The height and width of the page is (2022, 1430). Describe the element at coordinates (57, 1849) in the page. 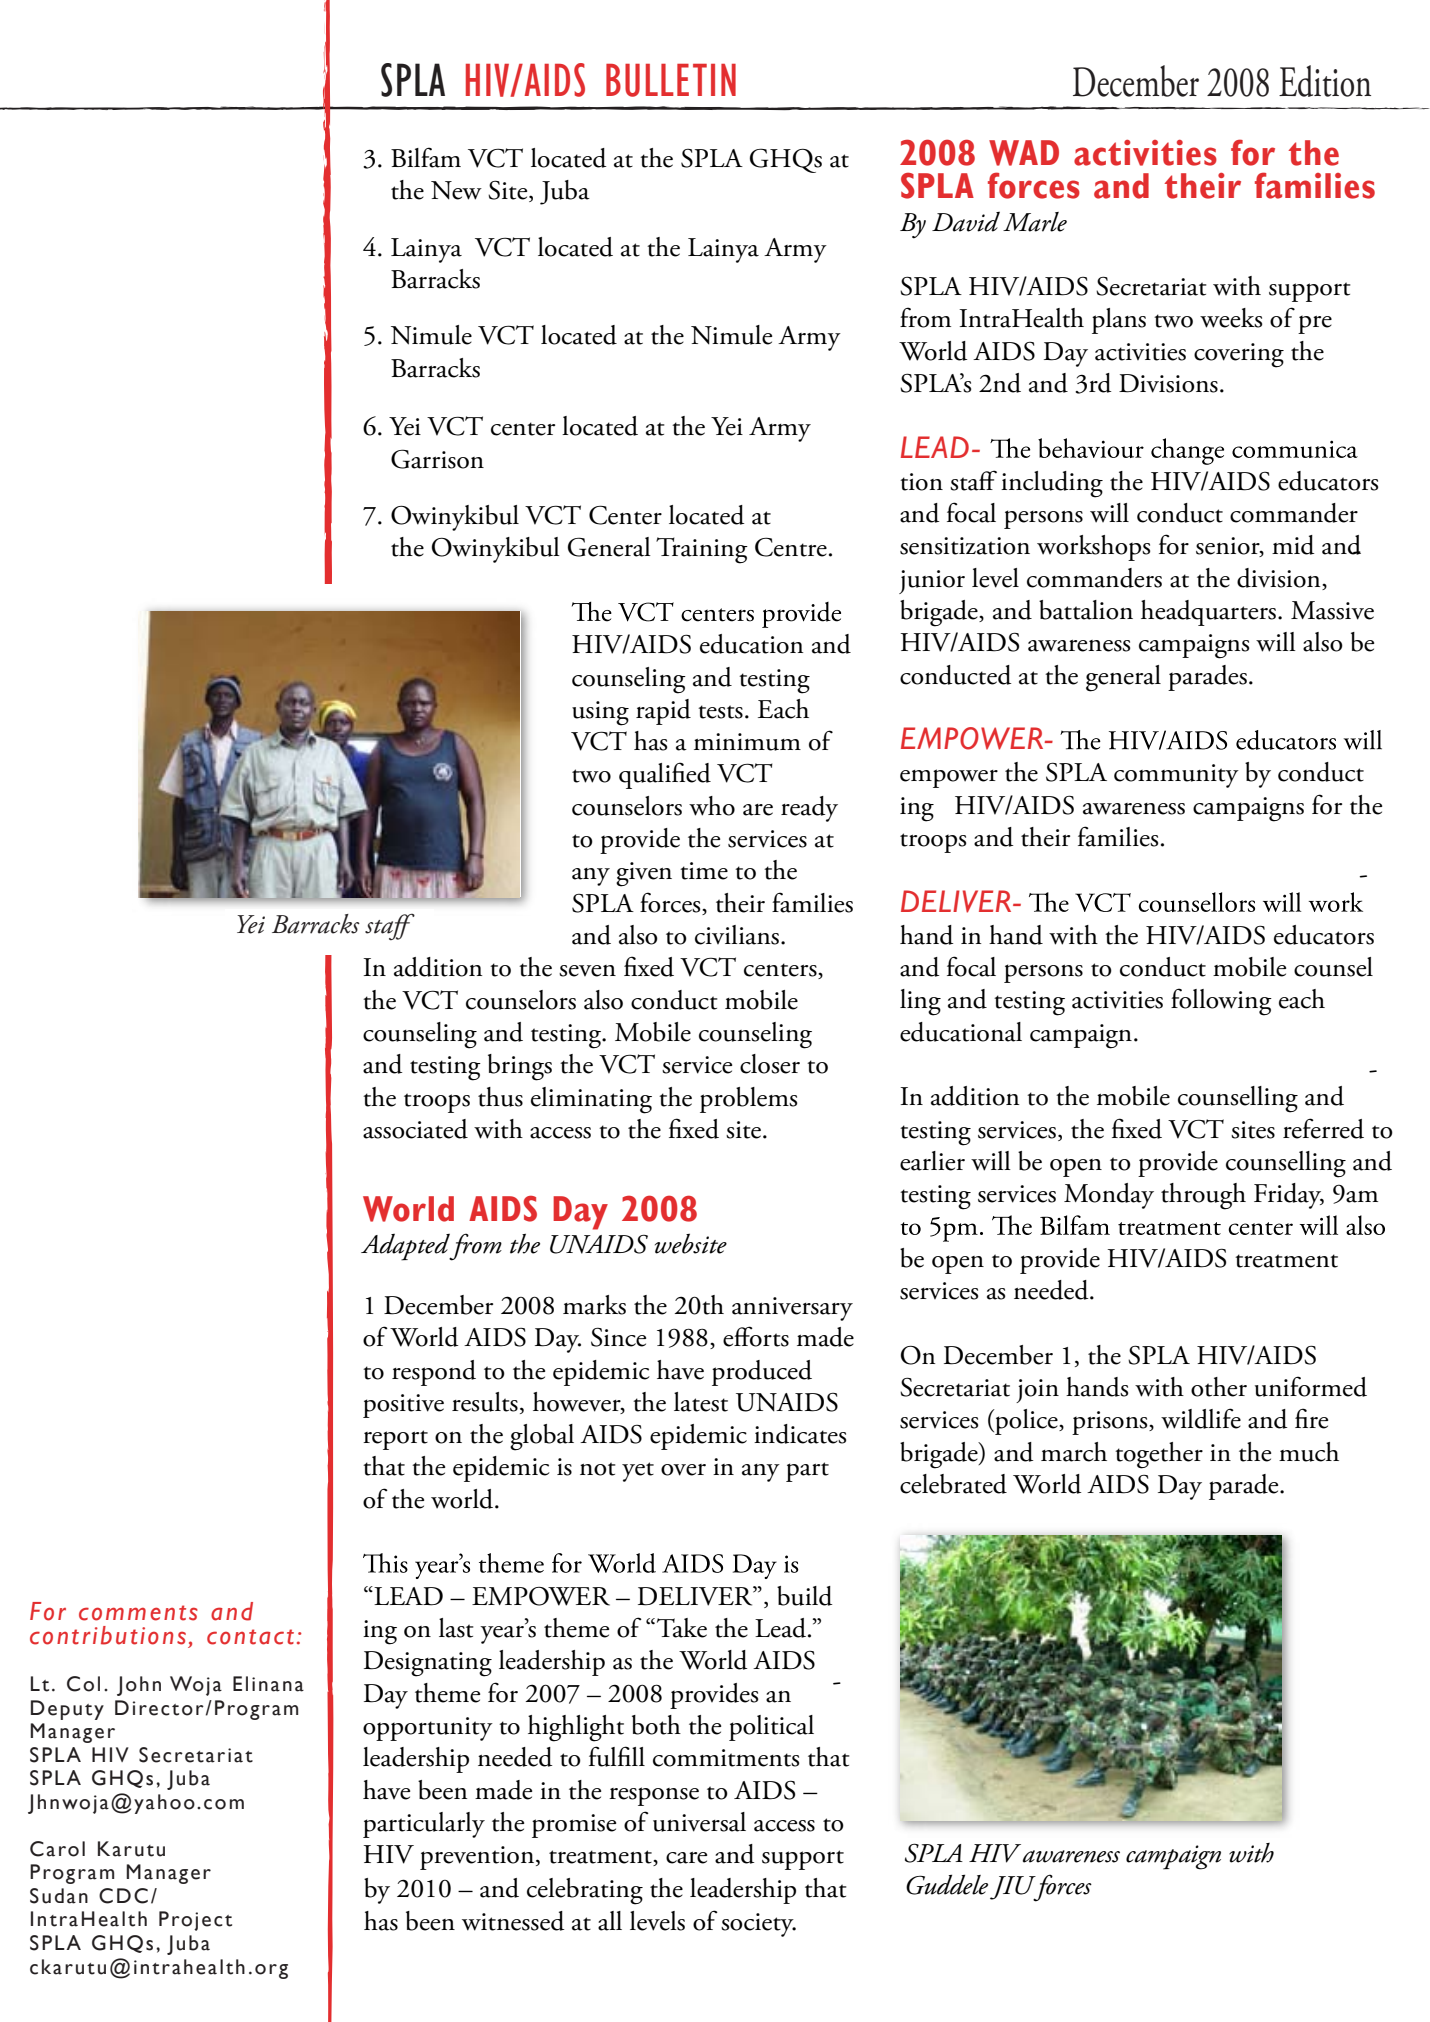

I see `Carol` at that location.
